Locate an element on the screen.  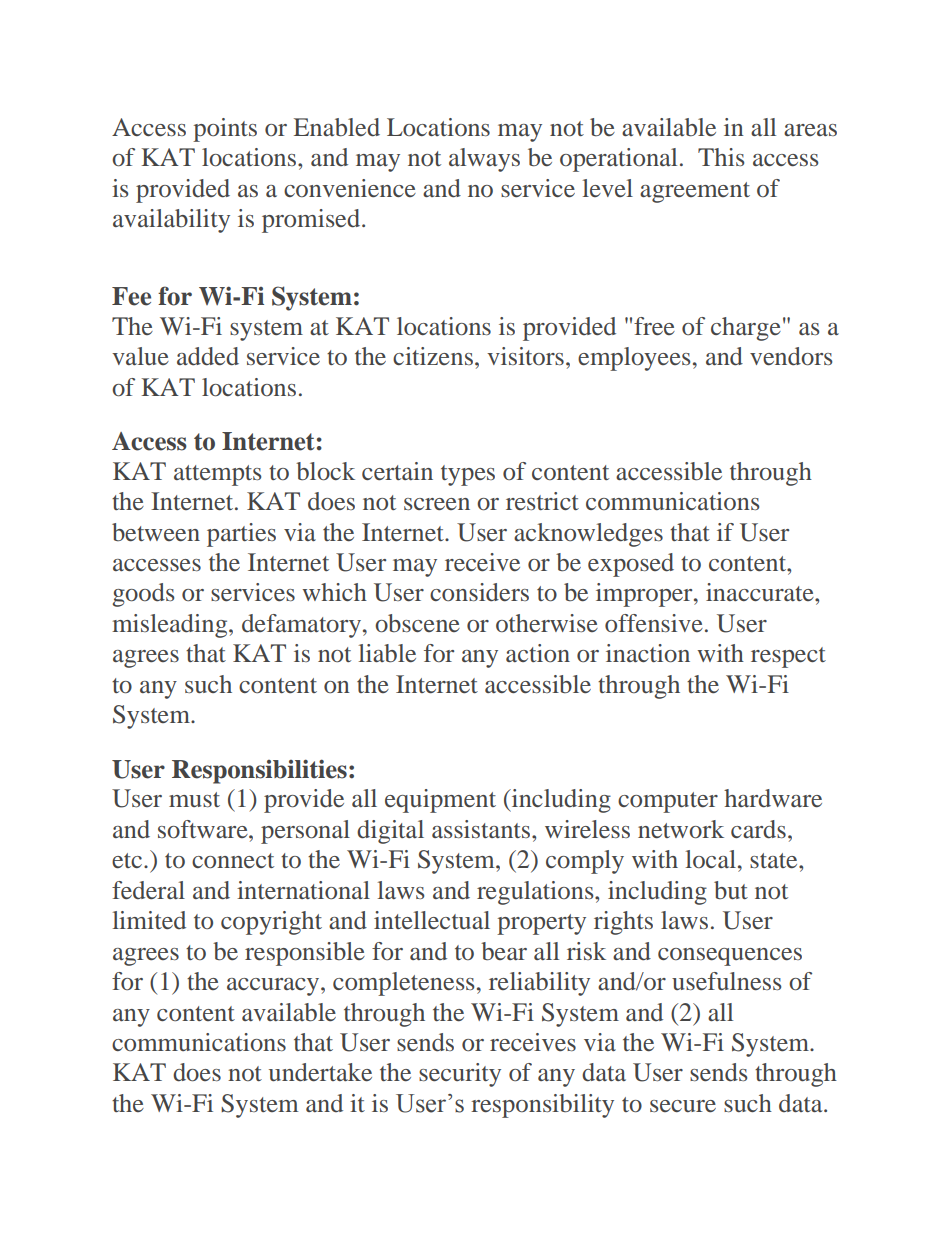
charge is located at coordinates (746, 329).
